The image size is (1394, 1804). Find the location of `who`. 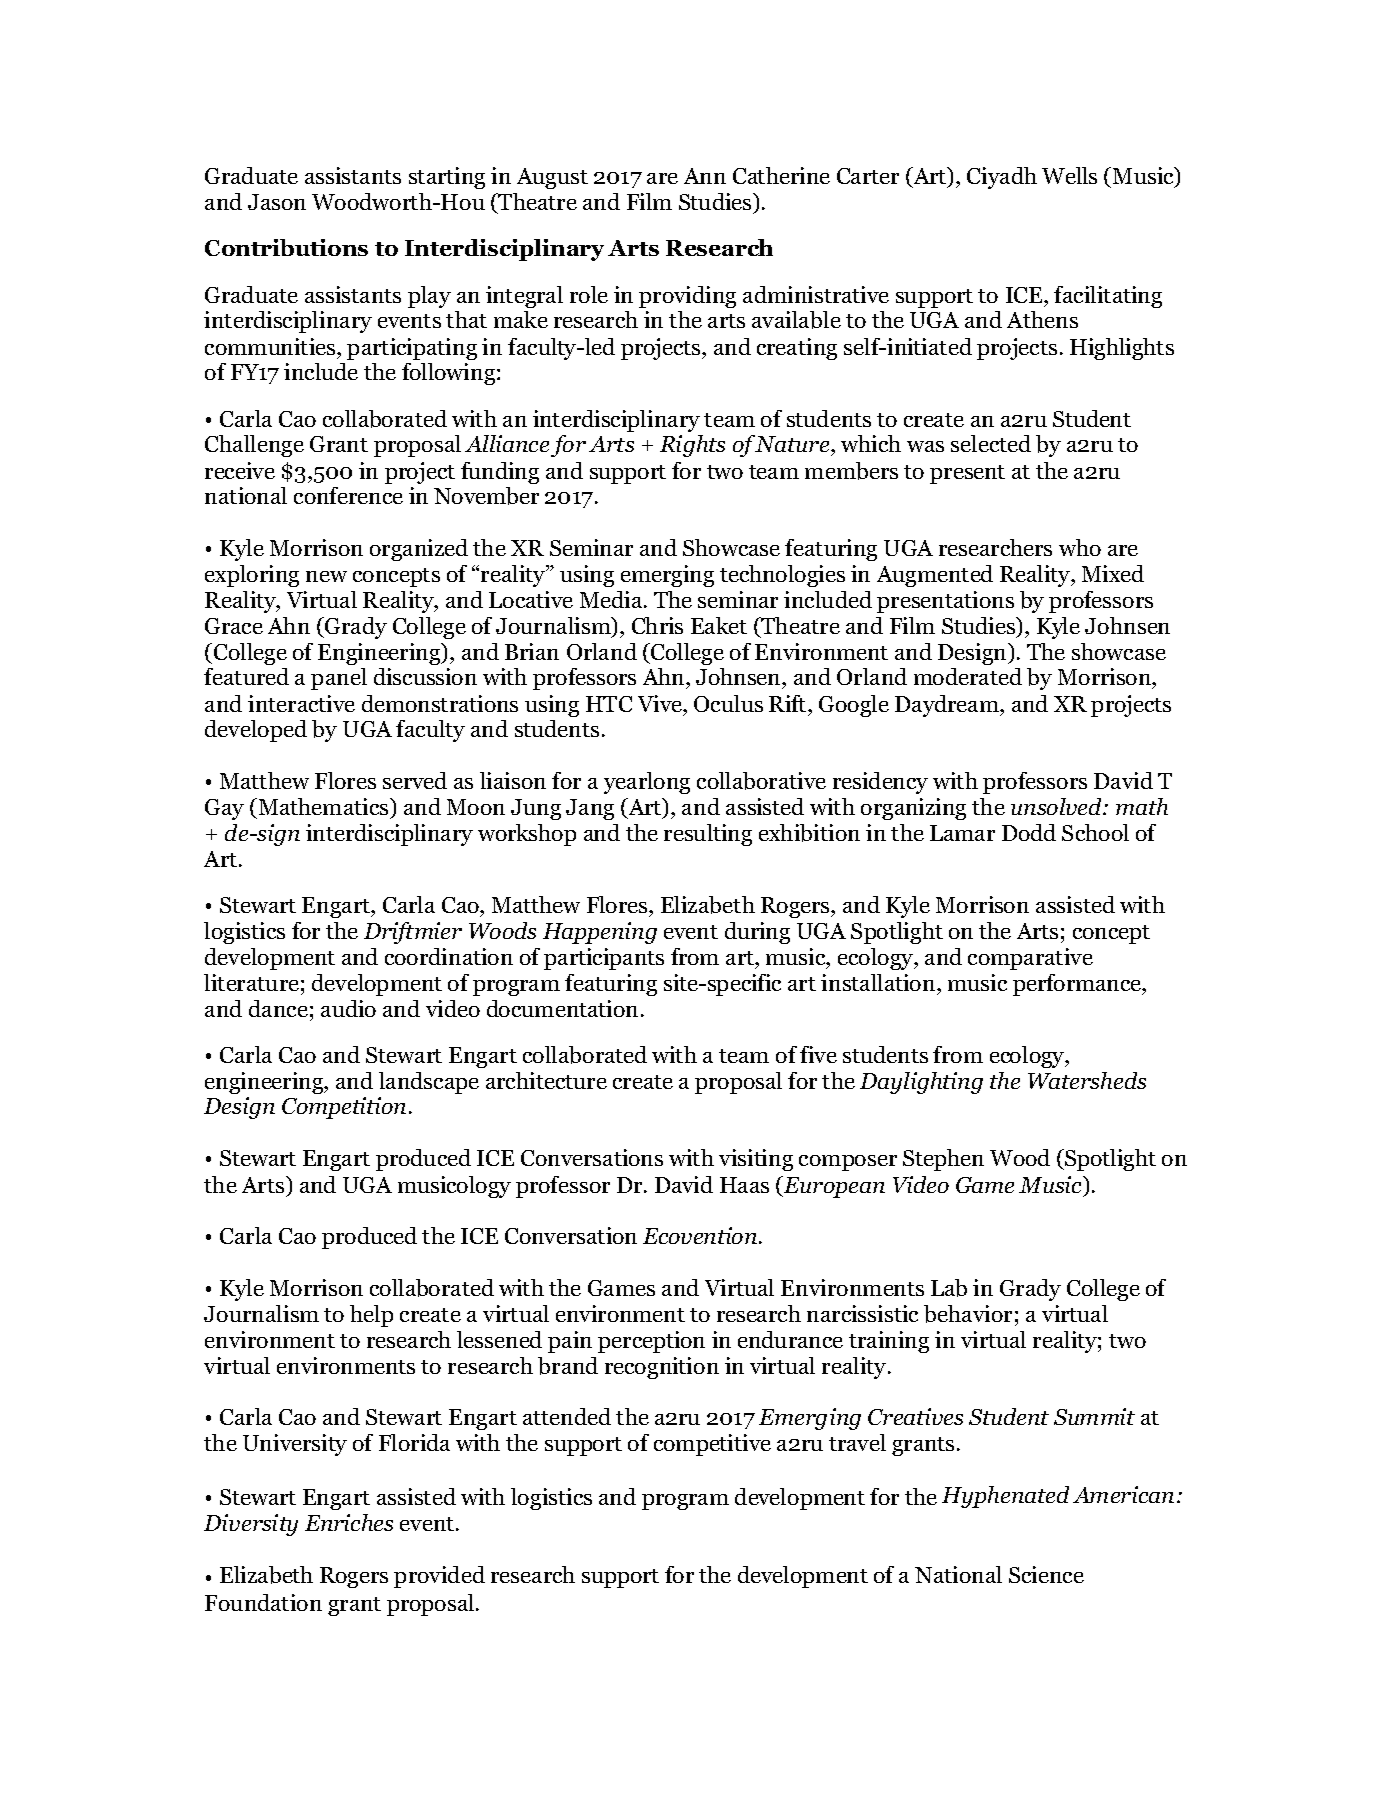

who is located at coordinates (1080, 547).
